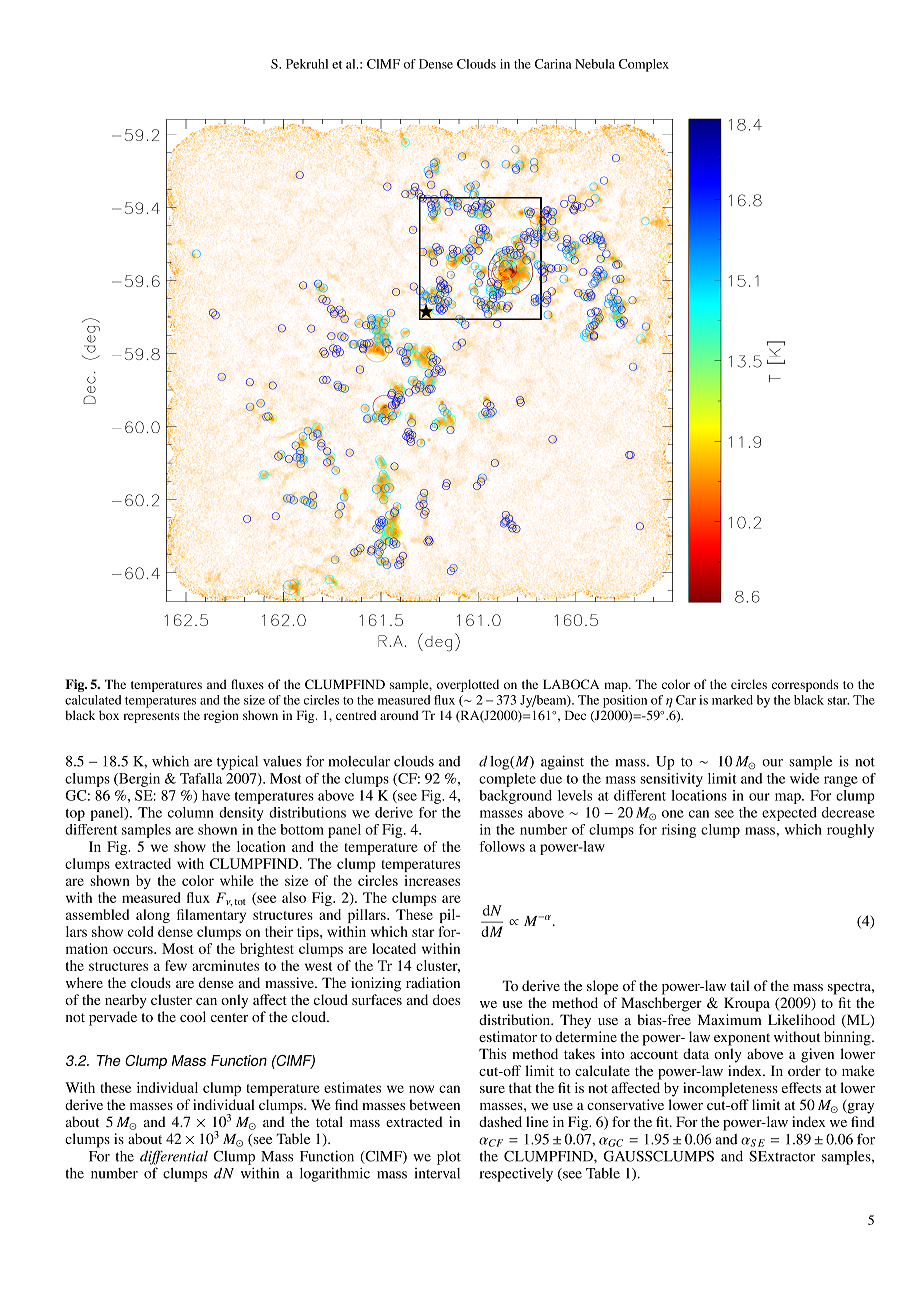  What do you see at coordinates (595, 64) in the document?
I see `Nebula` at bounding box center [595, 64].
